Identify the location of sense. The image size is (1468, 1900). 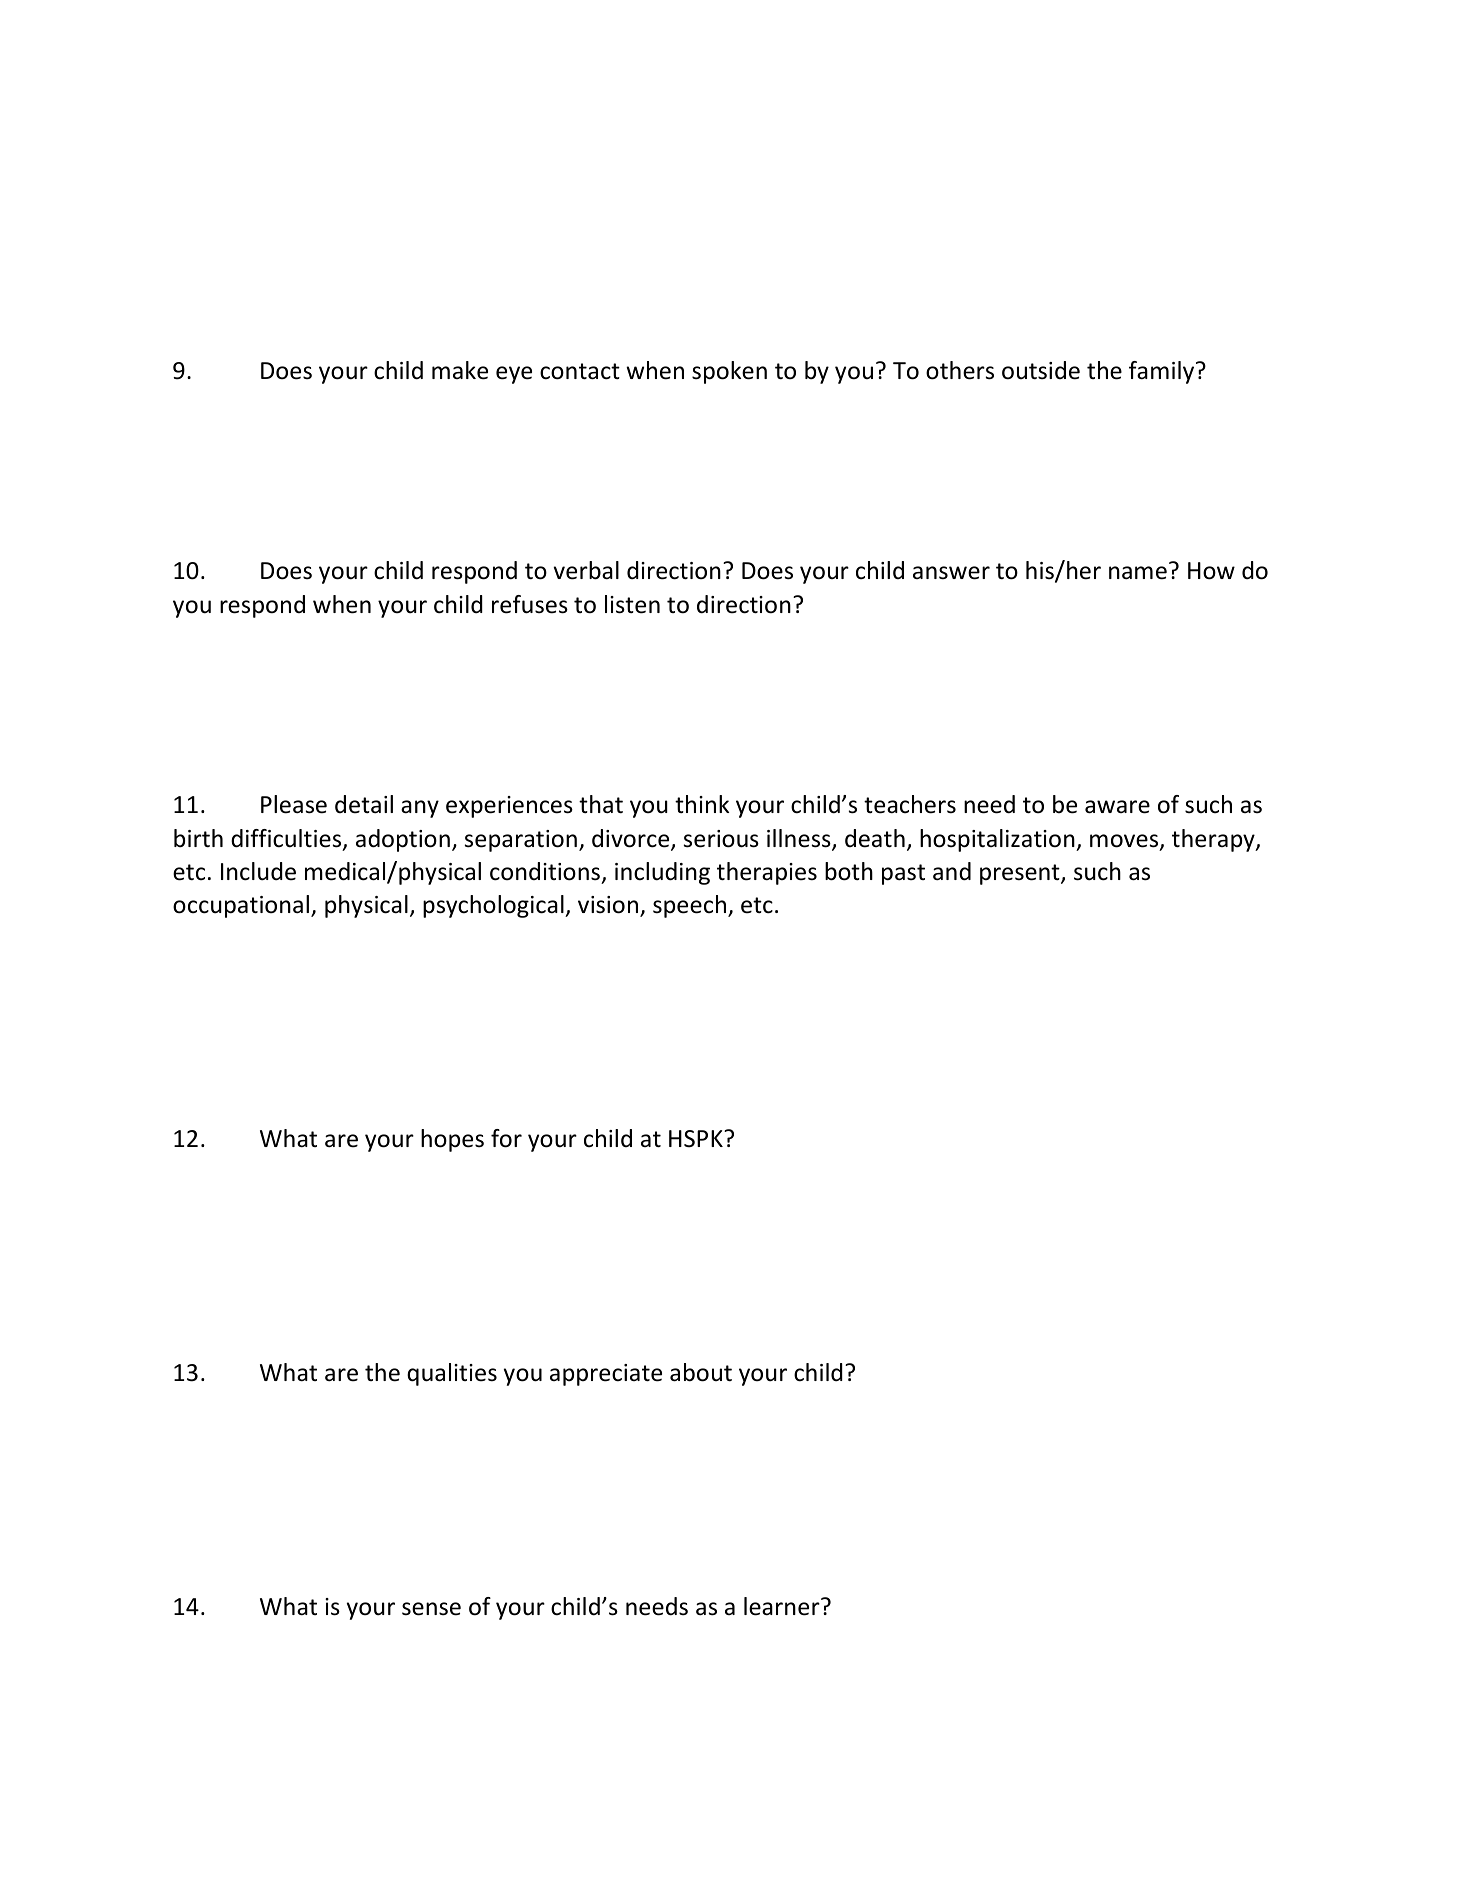
(431, 1609).
